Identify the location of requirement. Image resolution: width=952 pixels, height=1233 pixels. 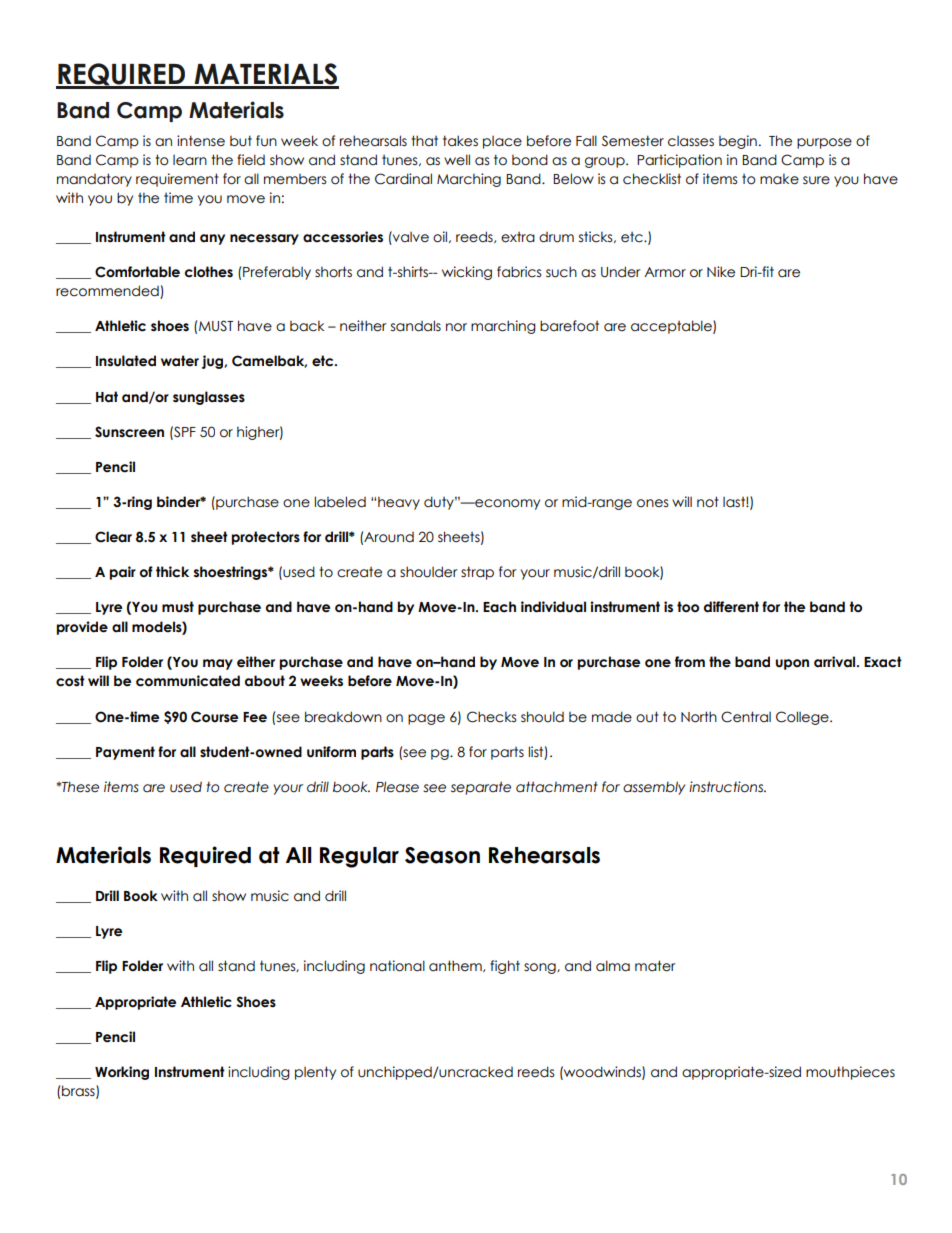
(177, 180).
